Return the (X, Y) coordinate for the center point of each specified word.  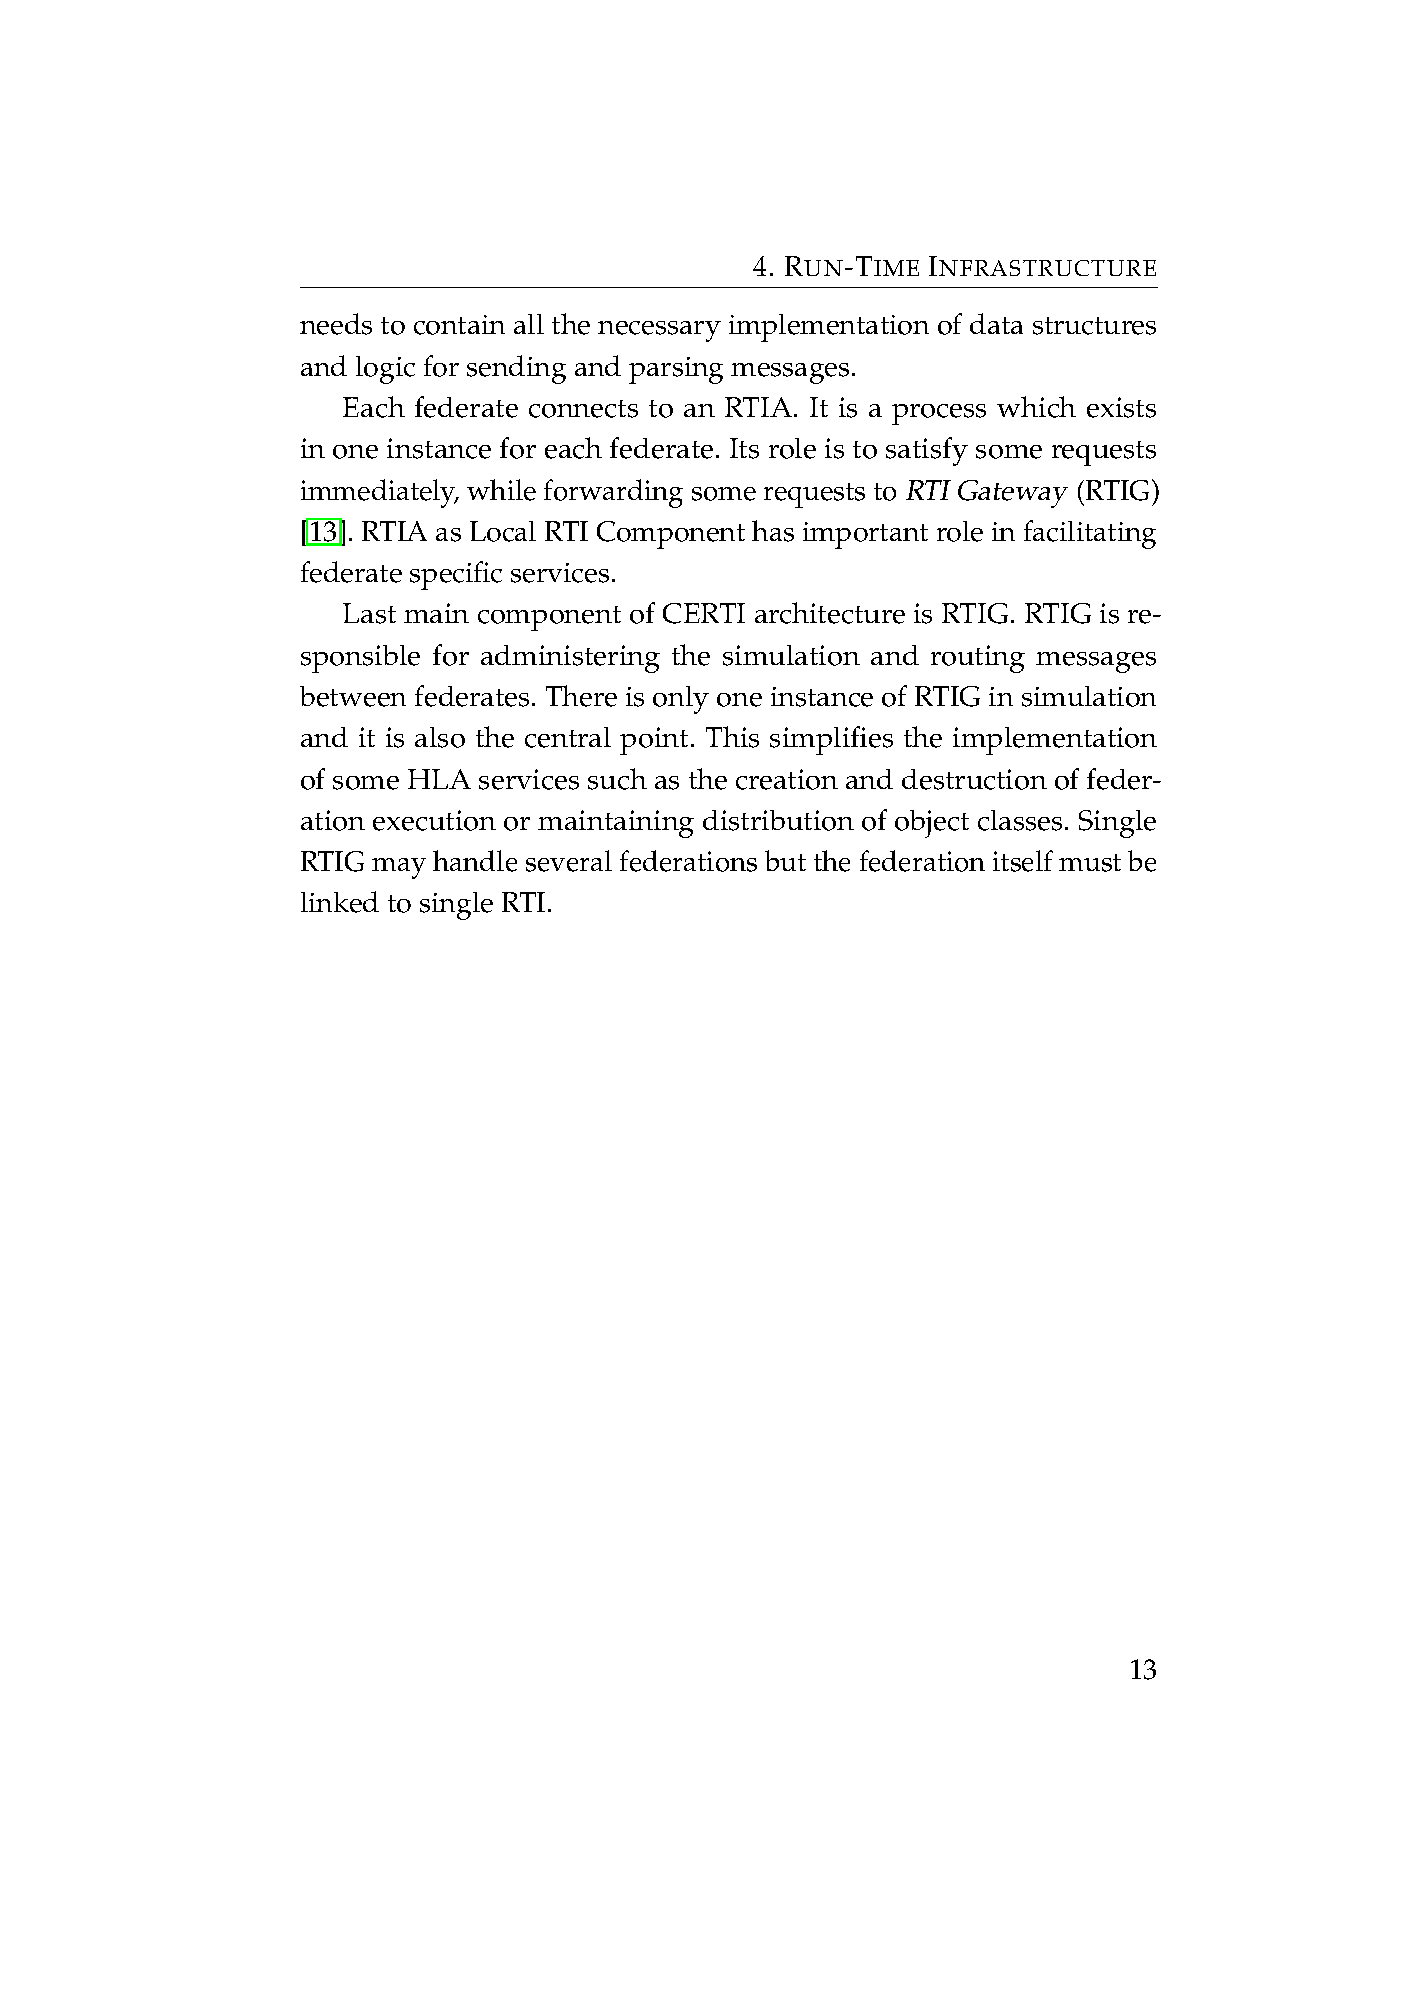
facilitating (1090, 534)
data (996, 323)
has (773, 531)
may (399, 868)
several (569, 861)
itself (1023, 861)
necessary (659, 331)
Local (503, 531)
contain (459, 325)
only (681, 700)
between (353, 696)
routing (978, 659)
